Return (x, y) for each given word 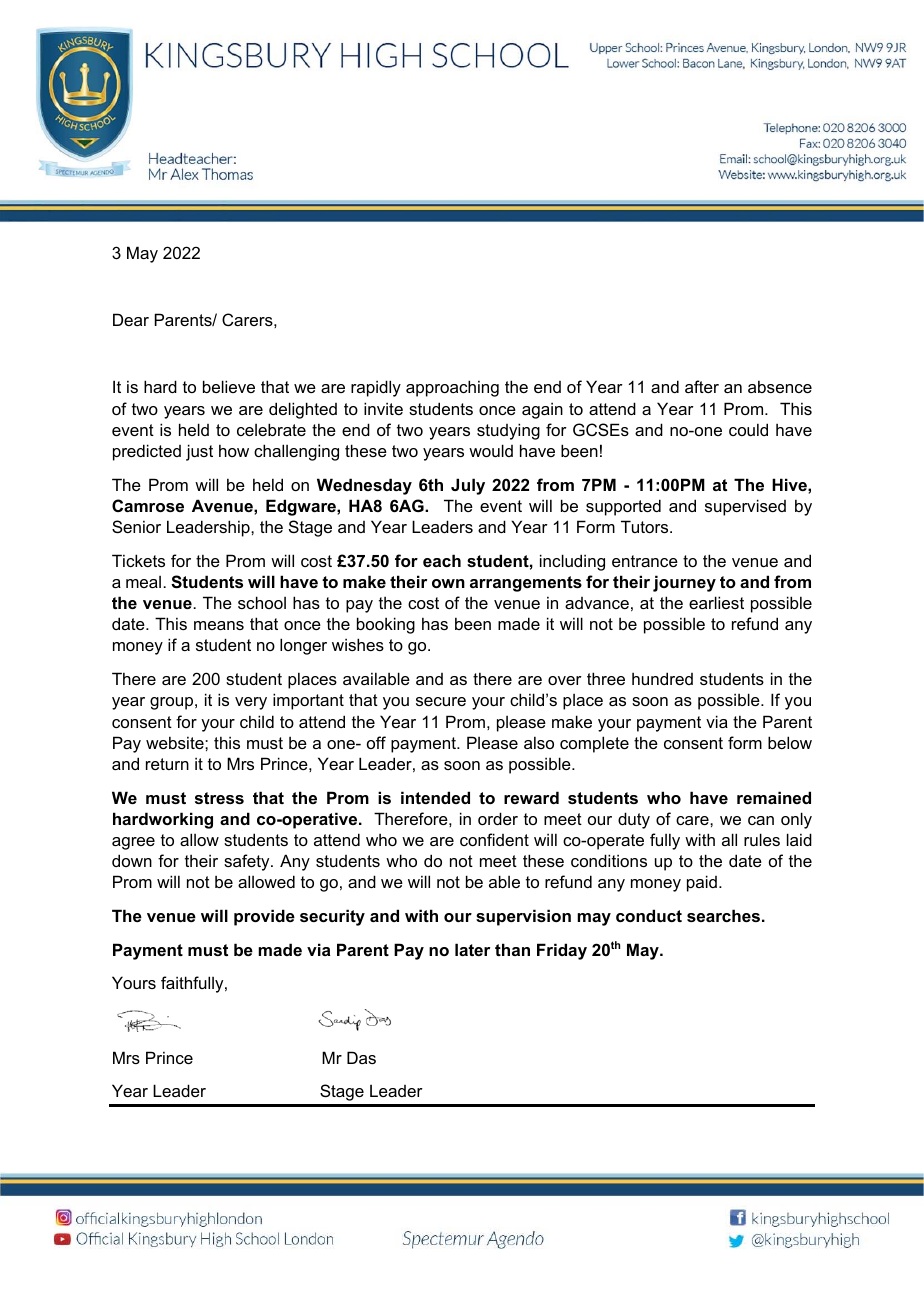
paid (702, 883)
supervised (745, 507)
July (468, 486)
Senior (136, 526)
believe (229, 386)
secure (441, 701)
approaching (452, 388)
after (702, 386)
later (472, 949)
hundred (662, 678)
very (251, 703)
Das (361, 1057)
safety (248, 862)
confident (494, 839)
